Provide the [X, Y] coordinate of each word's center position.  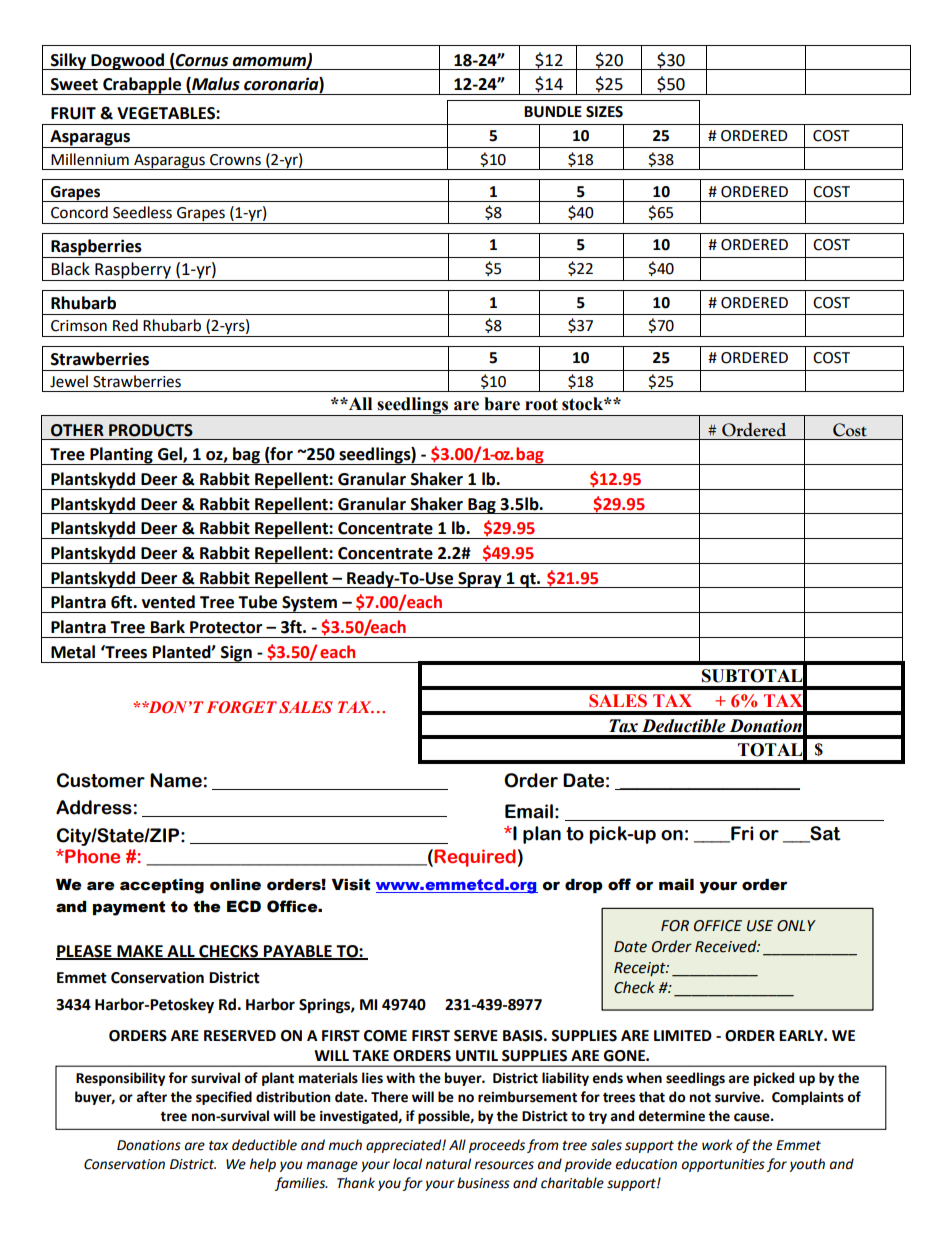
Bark [168, 627]
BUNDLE [553, 112]
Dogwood [127, 61]
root [541, 404]
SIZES [604, 112]
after [152, 1097]
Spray [480, 580]
